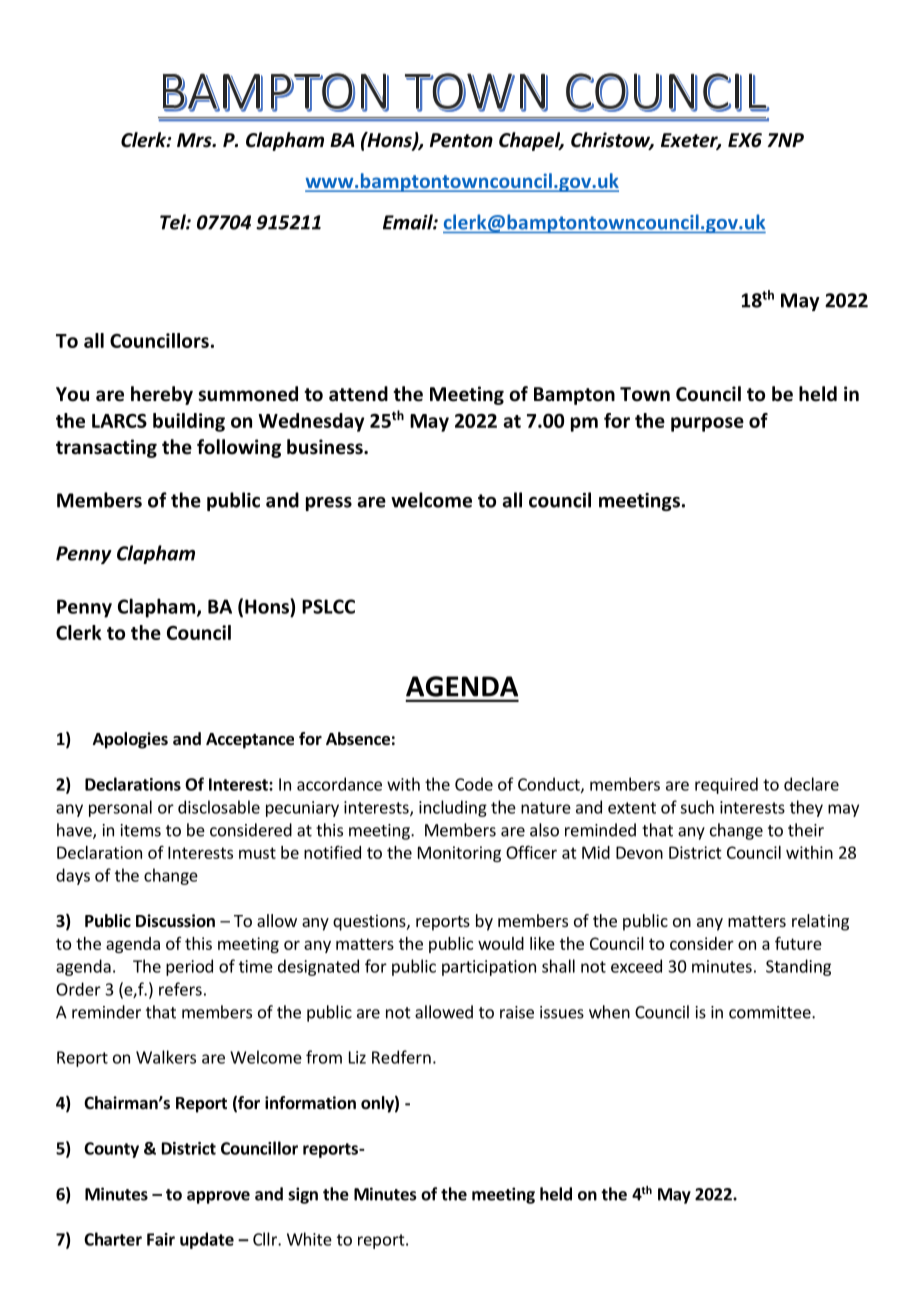 This screenshot has width=924, height=1307. What do you see at coordinates (697, 807) in the screenshot?
I see `such` at bounding box center [697, 807].
